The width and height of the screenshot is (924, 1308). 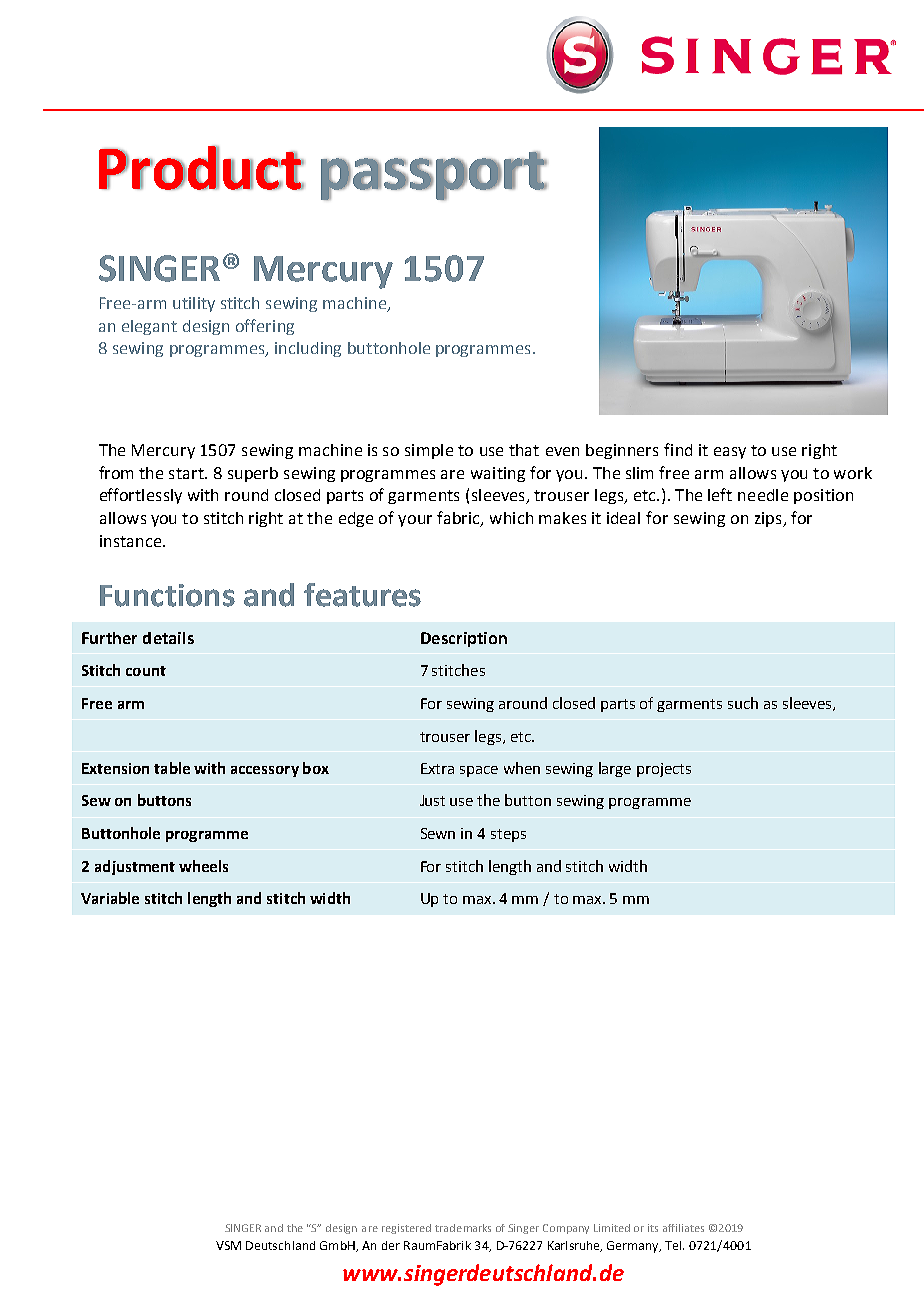 I want to click on utility, so click(x=194, y=304).
